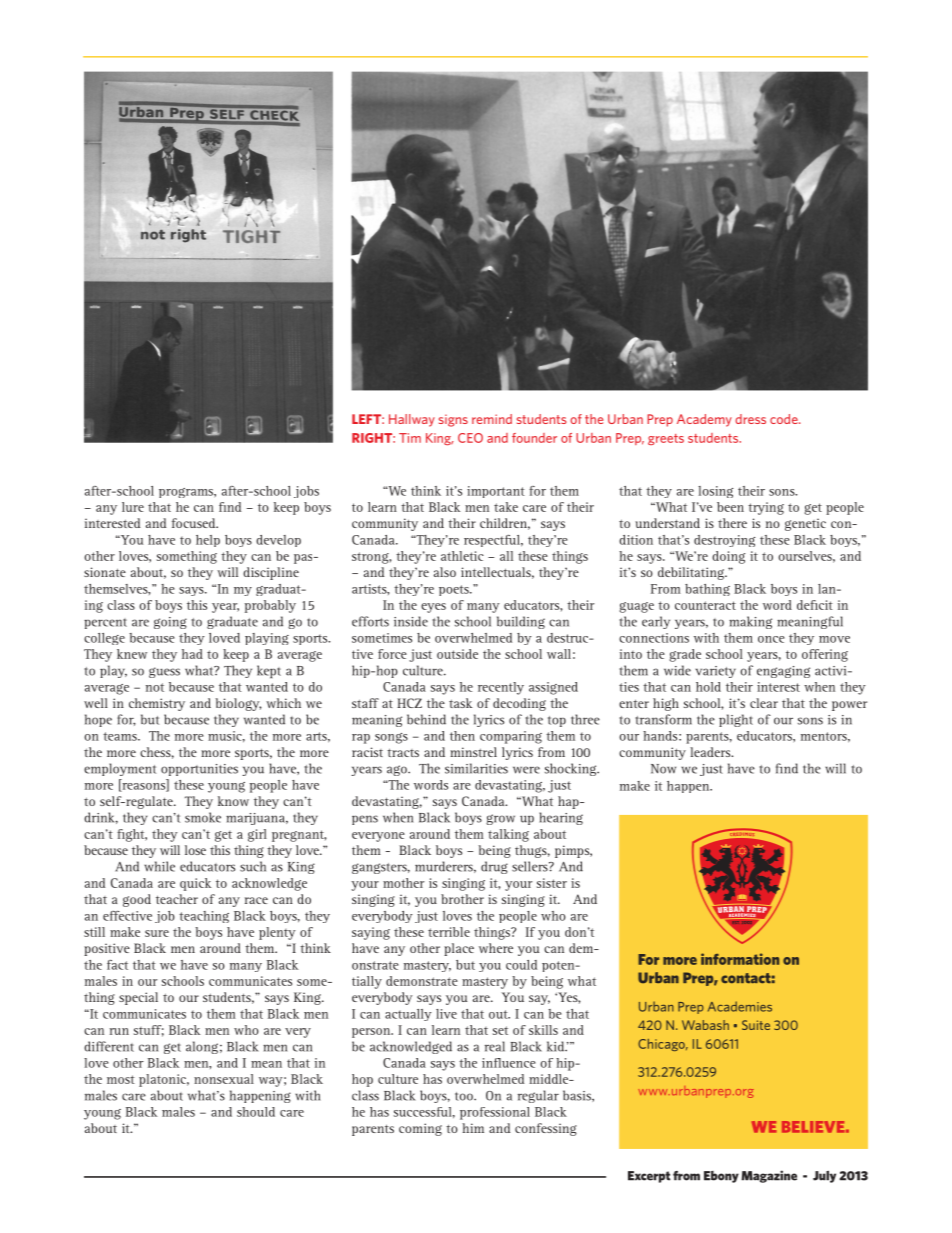 This screenshot has height=1233, width=952. Describe the element at coordinates (740, 1006) in the screenshot. I see `Academies` at that location.
